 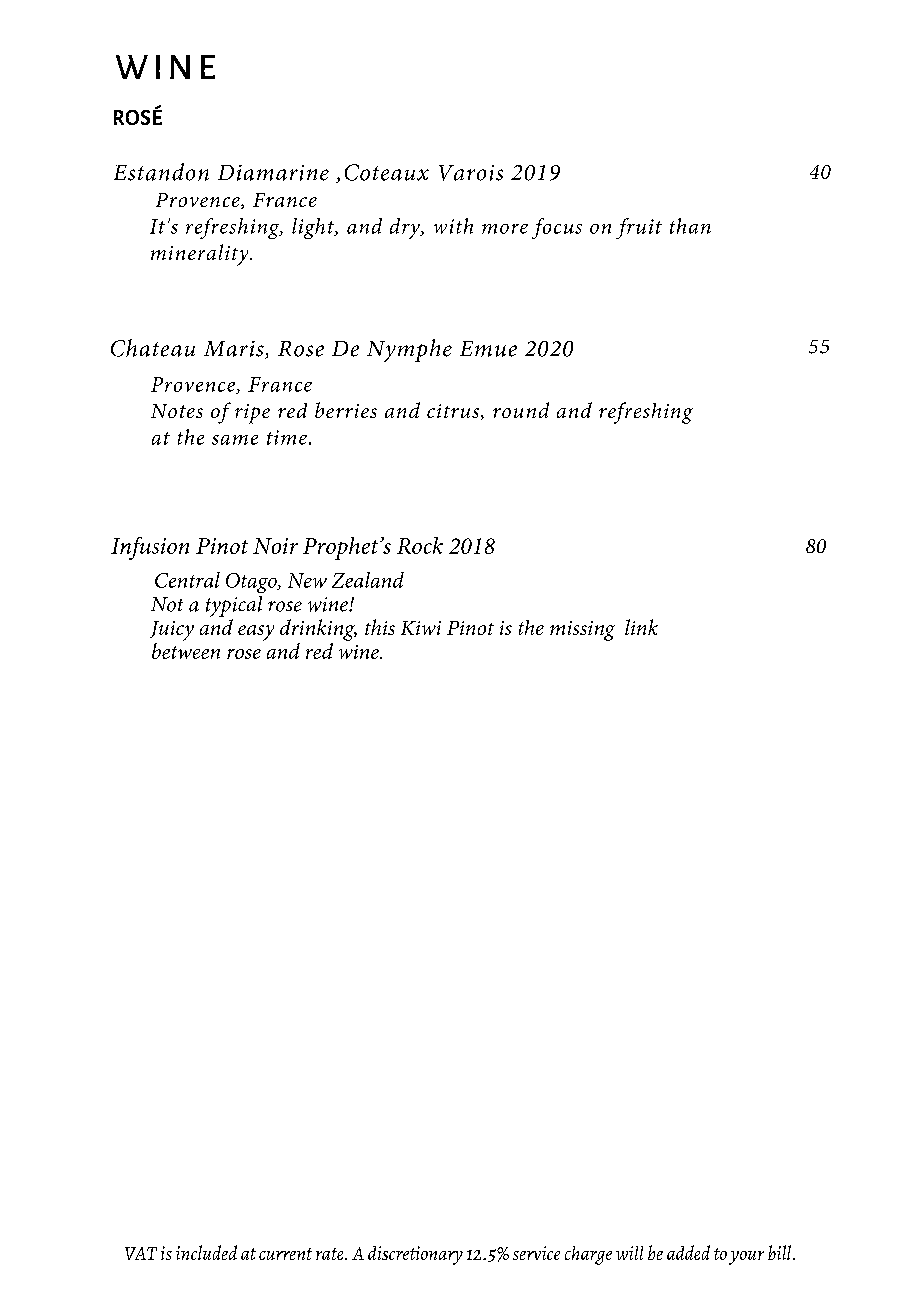 What do you see at coordinates (415, 1255) in the page?
I see `discretionary` at bounding box center [415, 1255].
